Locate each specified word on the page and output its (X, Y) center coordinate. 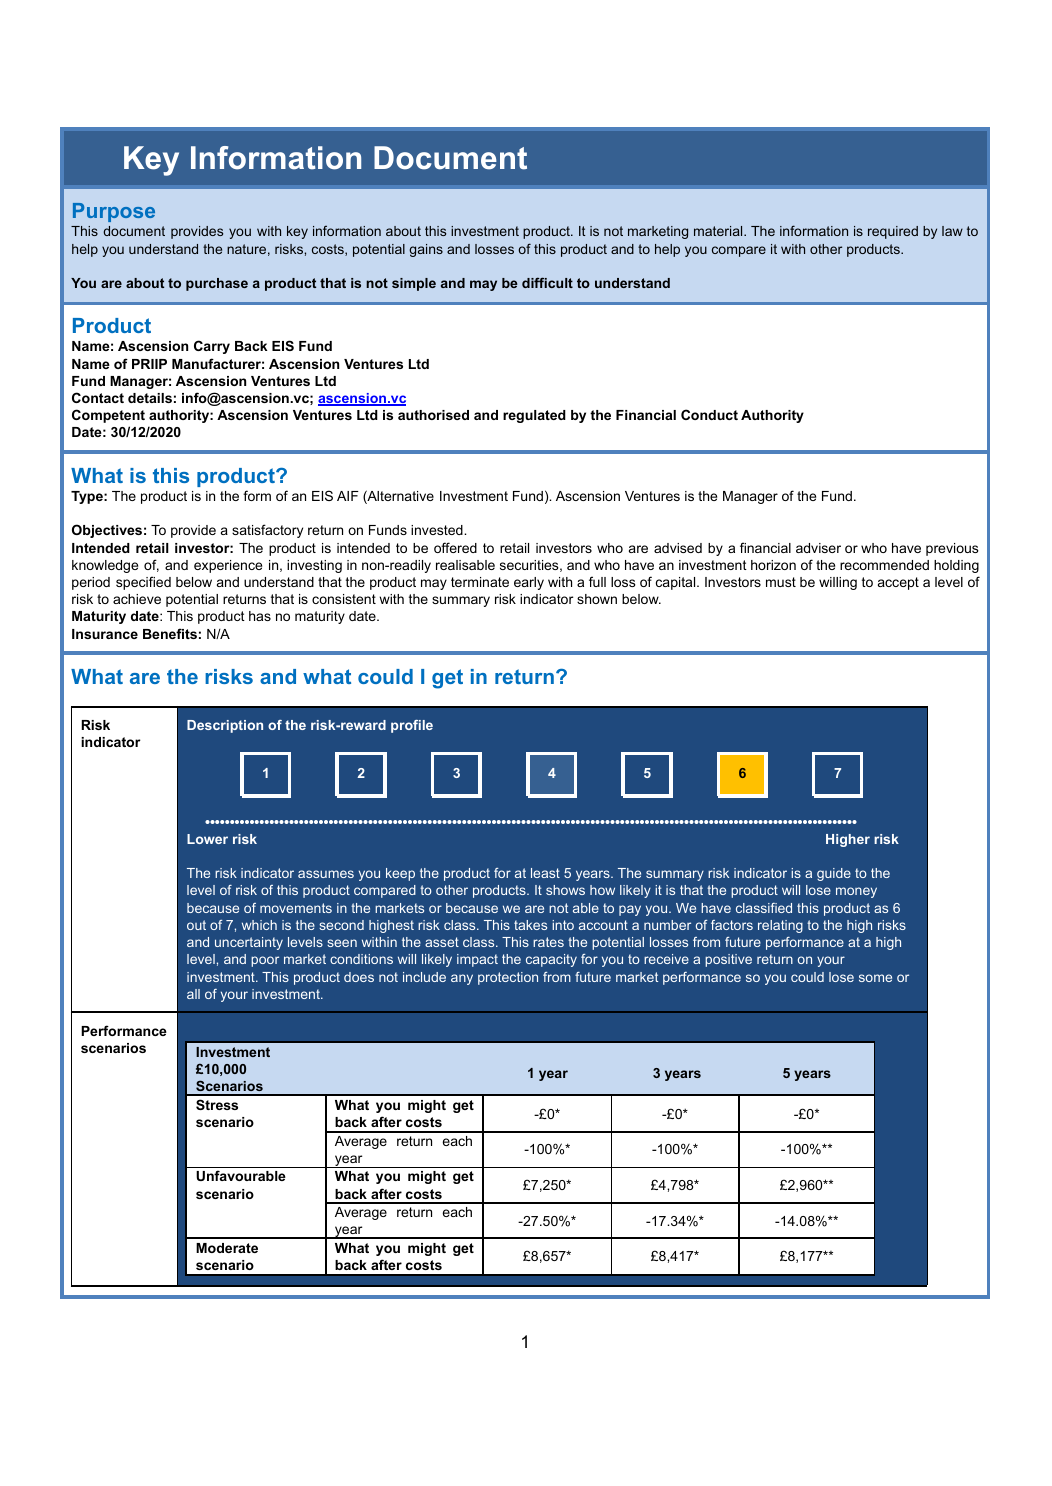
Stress (217, 1104)
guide (834, 874)
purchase (217, 284)
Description (225, 726)
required (893, 232)
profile (412, 726)
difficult (547, 282)
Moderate (227, 1248)
